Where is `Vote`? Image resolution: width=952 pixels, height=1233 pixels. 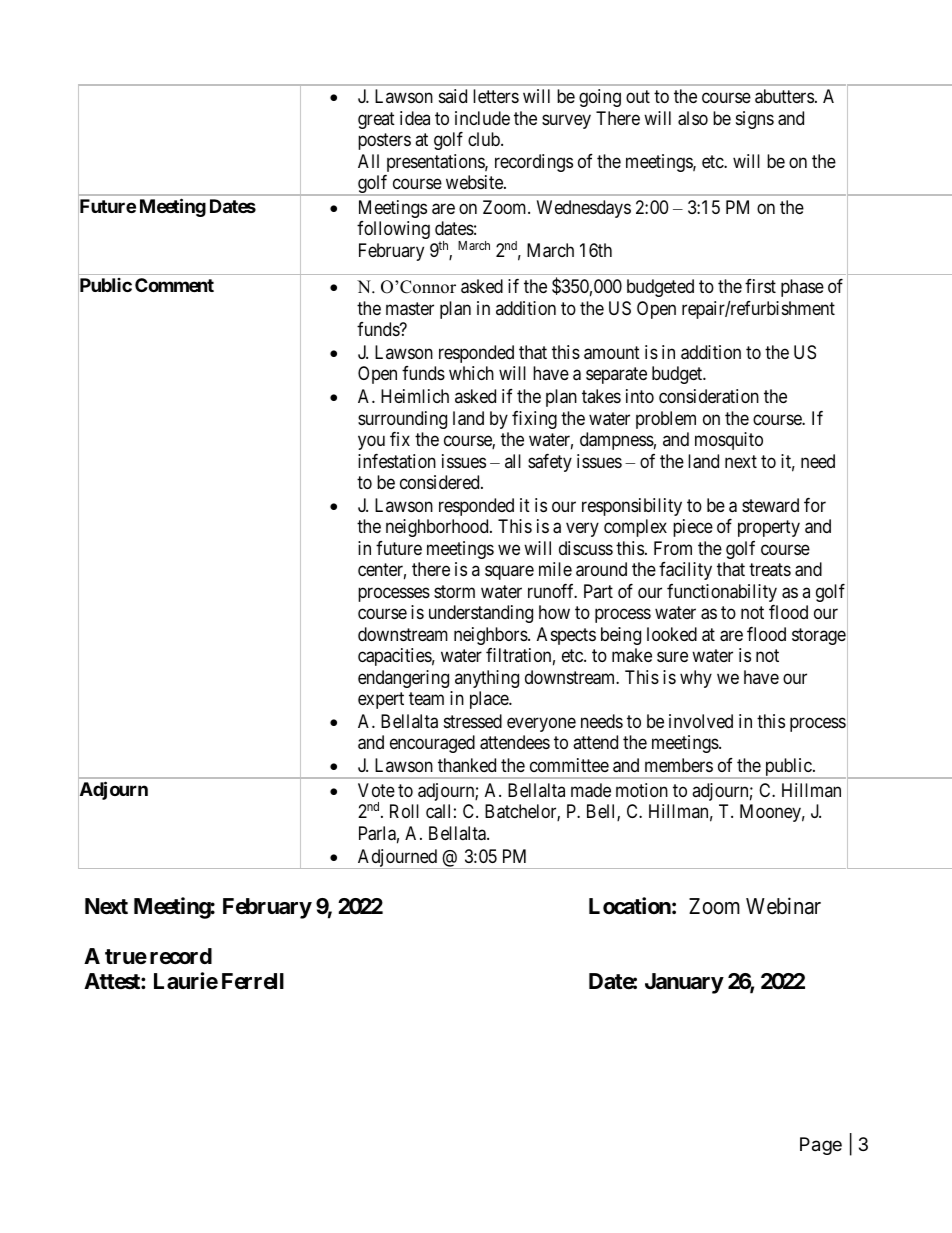 Vote is located at coordinates (376, 790).
